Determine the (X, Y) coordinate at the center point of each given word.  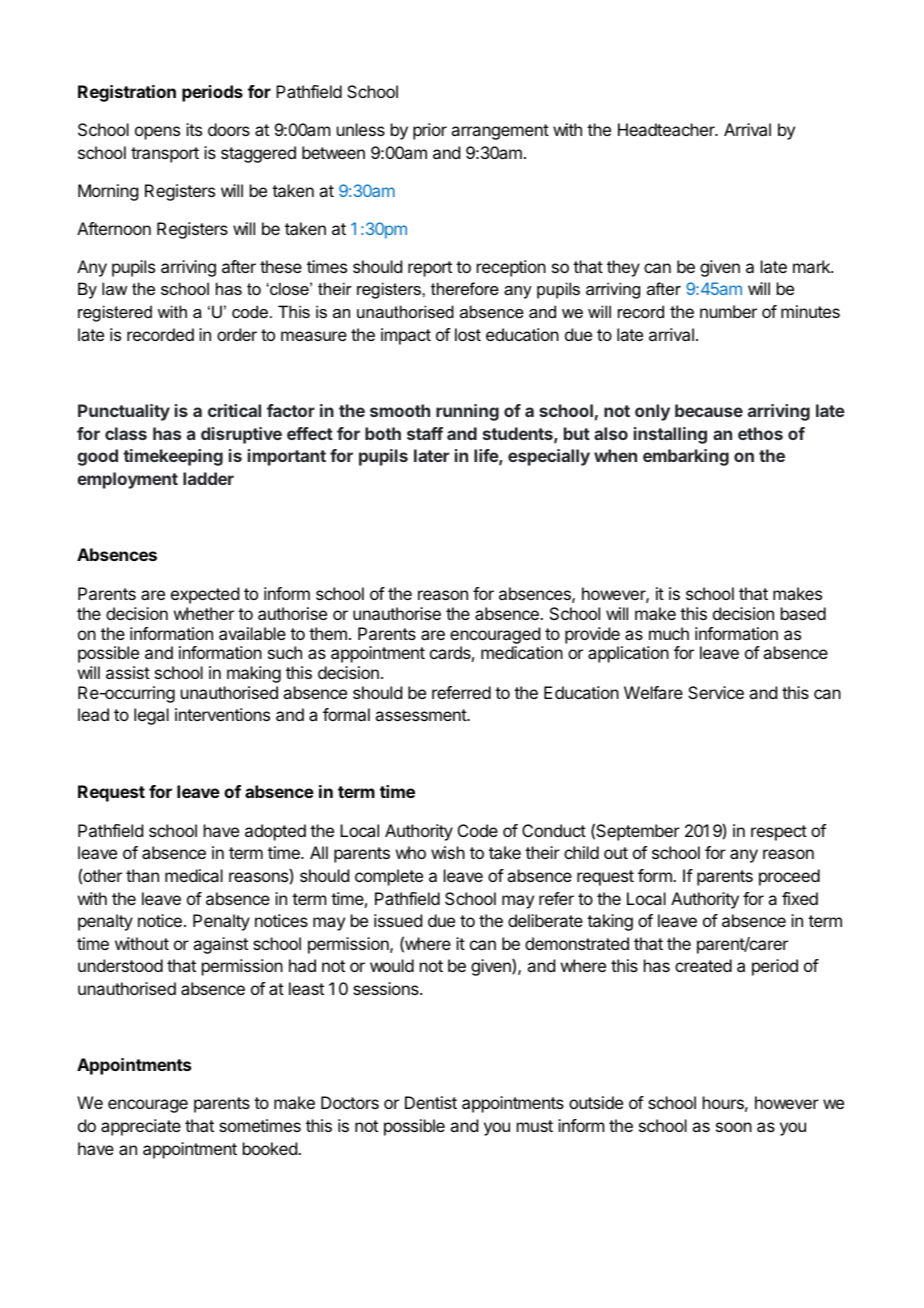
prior (430, 131)
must (535, 1126)
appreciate (141, 1127)
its (194, 129)
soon (734, 1127)
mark (812, 266)
